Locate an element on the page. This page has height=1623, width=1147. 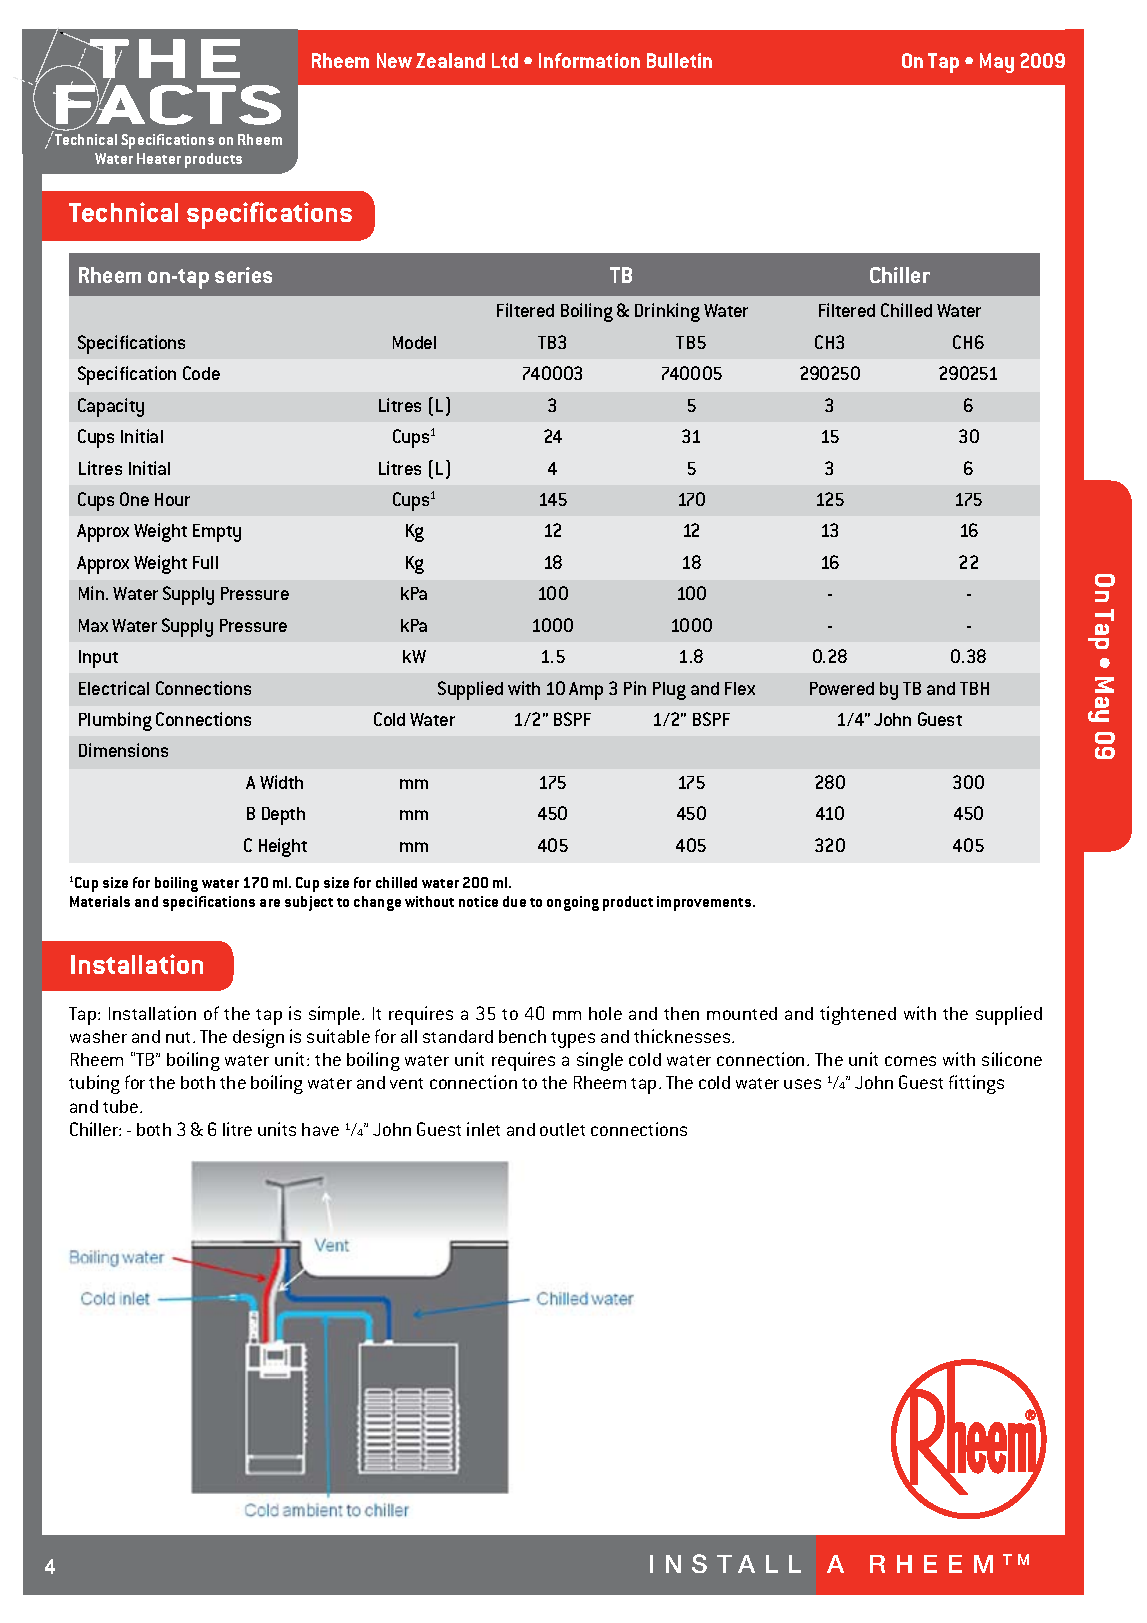
tube is located at coordinates (122, 1106).
